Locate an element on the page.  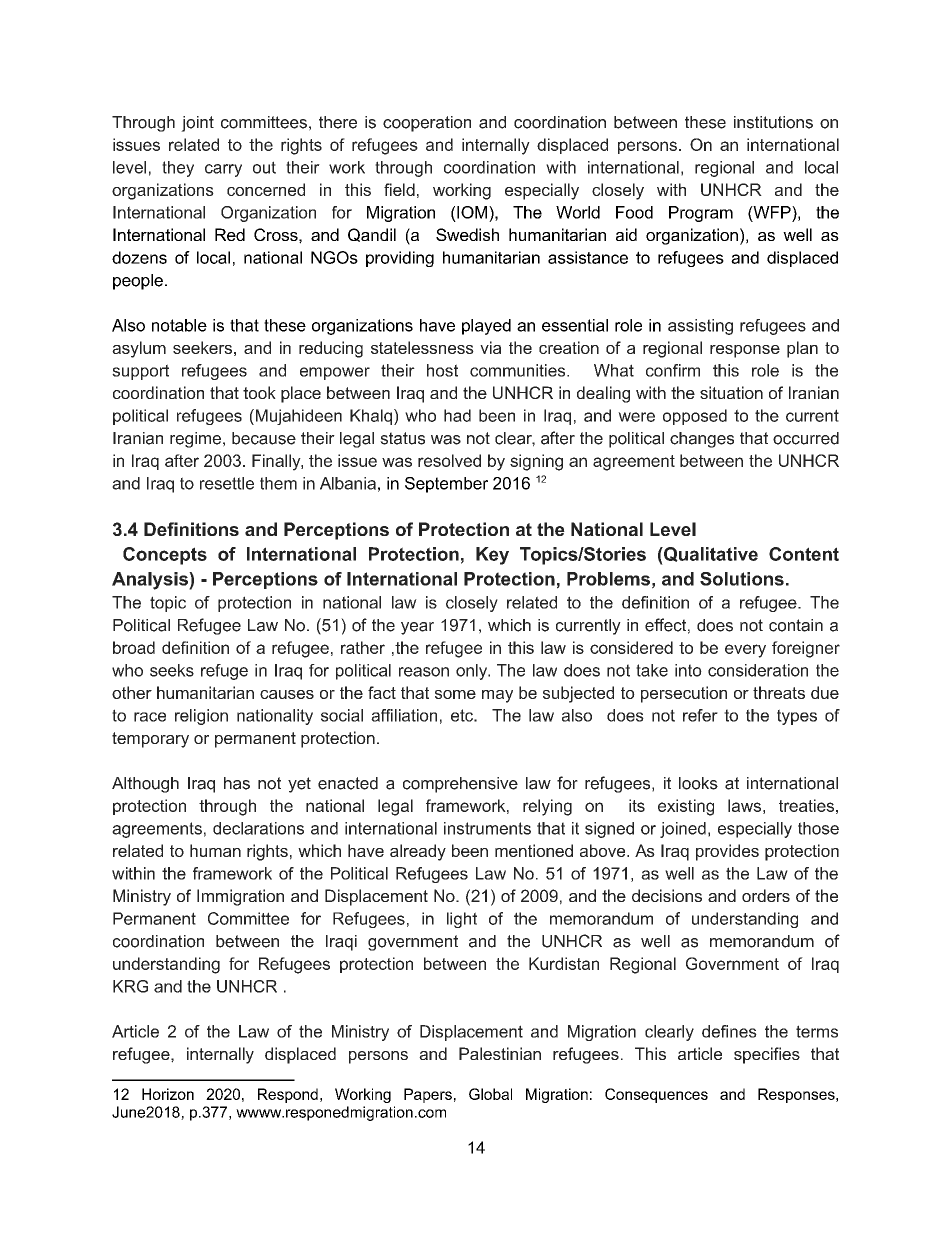
specifies is located at coordinates (767, 1055).
